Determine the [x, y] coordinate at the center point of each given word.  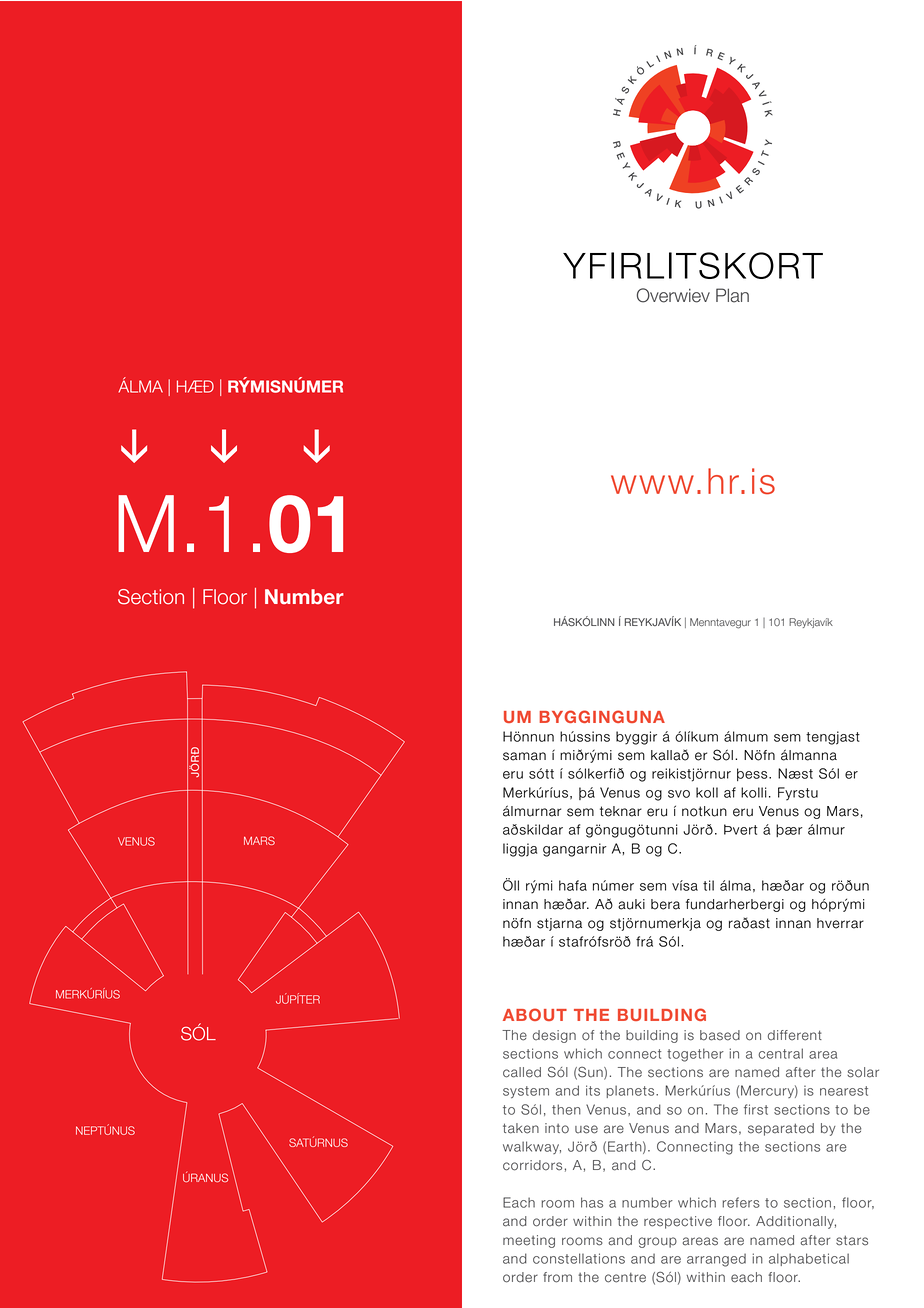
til [708, 885]
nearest [844, 1091]
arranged [716, 1260]
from [557, 1277]
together [695, 1055]
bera [665, 904]
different [795, 1035]
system [526, 1092]
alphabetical [809, 1259]
